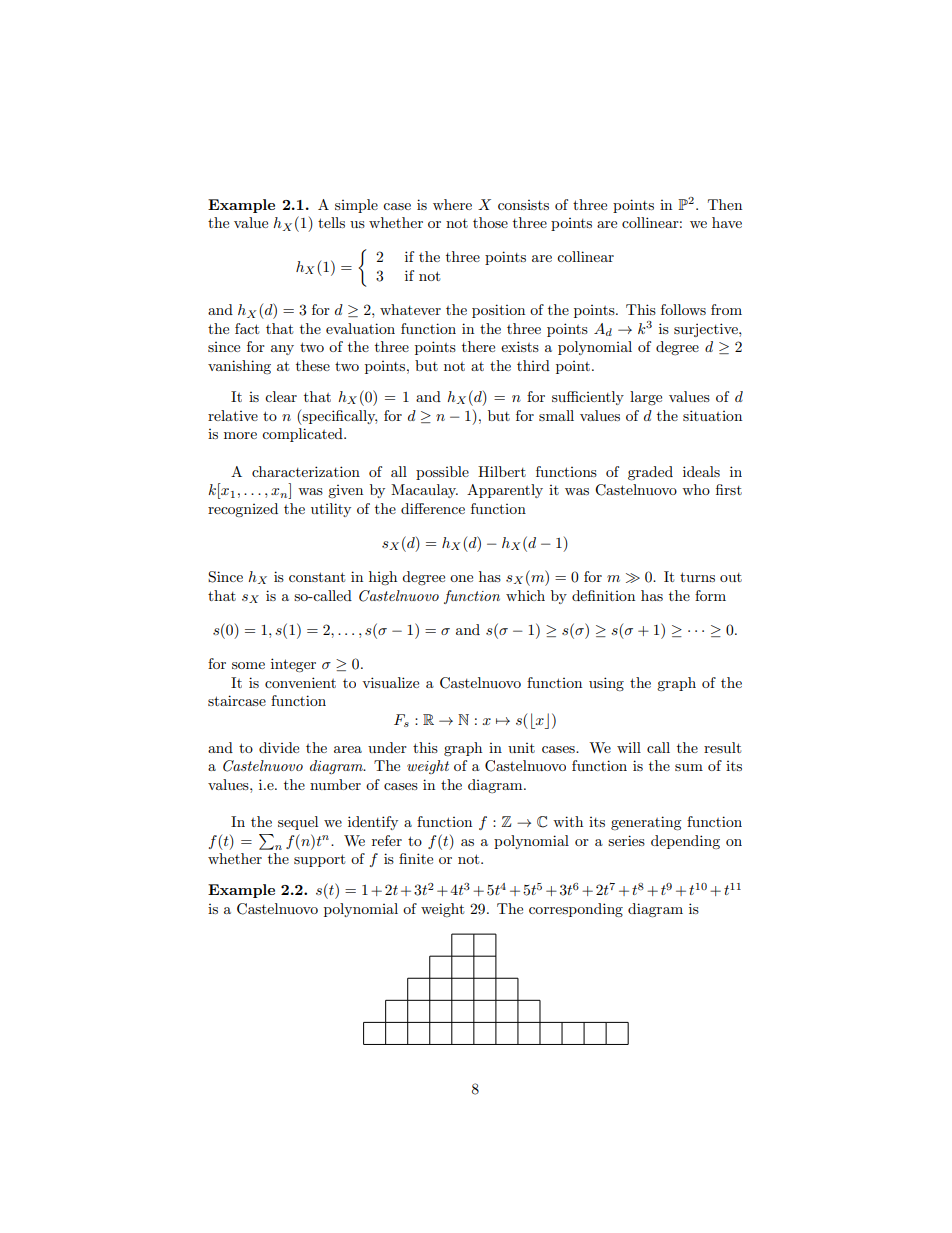 The height and width of the screenshot is (1233, 952). Describe the element at coordinates (697, 577) in the screenshot. I see `turns` at that location.
